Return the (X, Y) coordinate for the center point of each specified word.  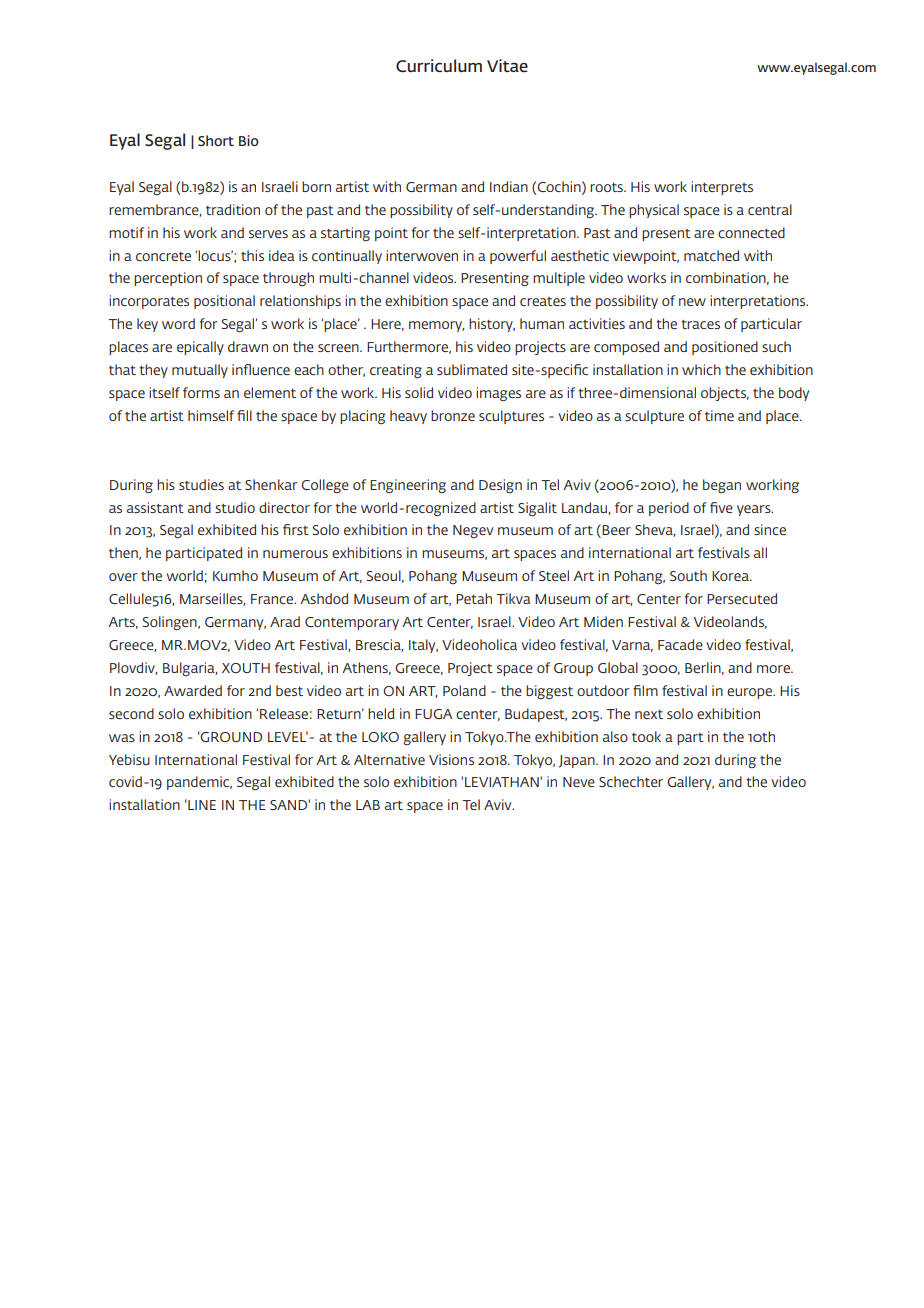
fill (244, 415)
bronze (453, 415)
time (719, 415)
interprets (722, 188)
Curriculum (439, 65)
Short (216, 140)
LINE (201, 805)
